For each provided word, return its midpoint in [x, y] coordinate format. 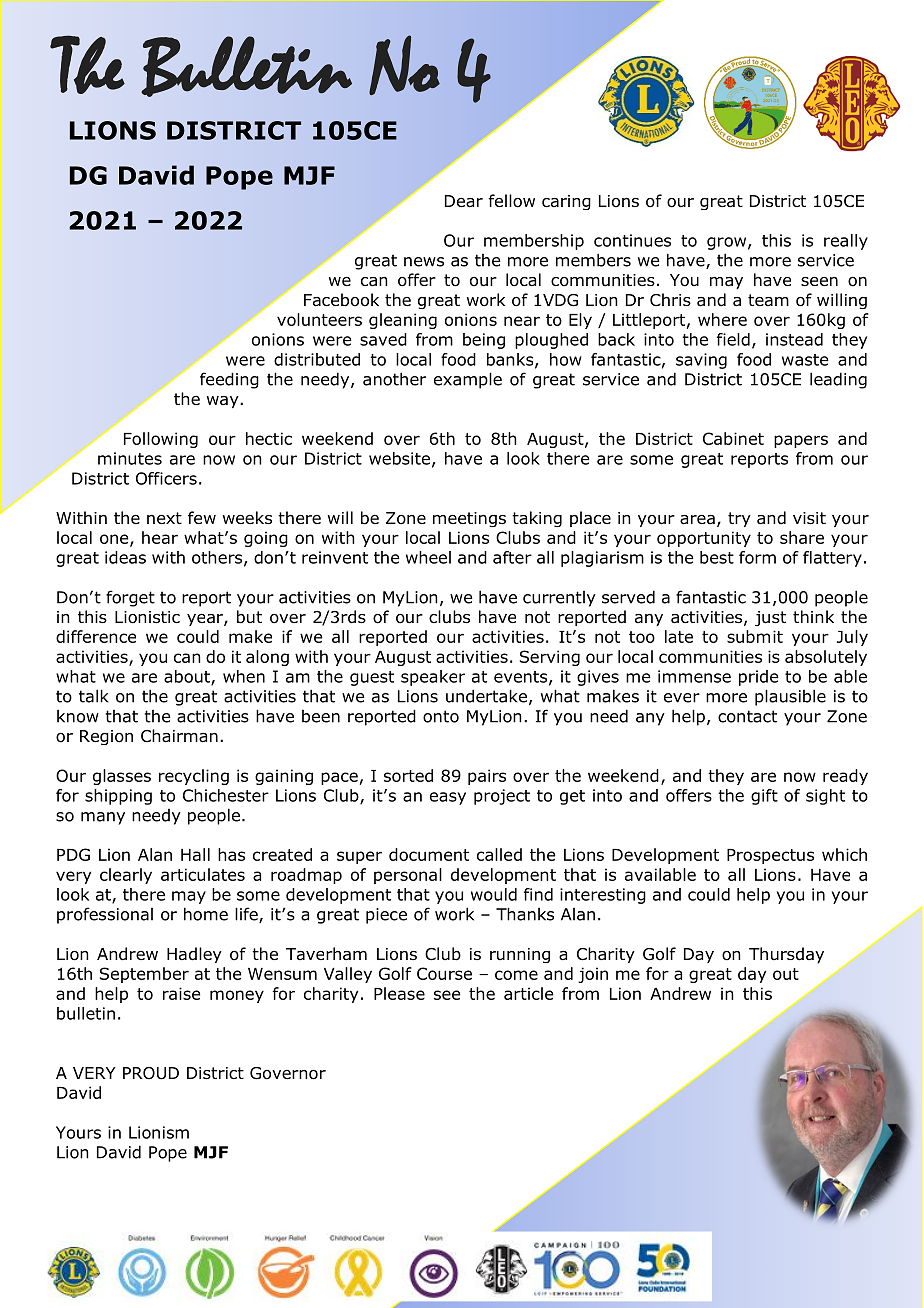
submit [755, 636]
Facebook [341, 300]
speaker [433, 678]
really [846, 242]
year [206, 620]
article [528, 993]
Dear [464, 201]
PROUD [151, 1073]
